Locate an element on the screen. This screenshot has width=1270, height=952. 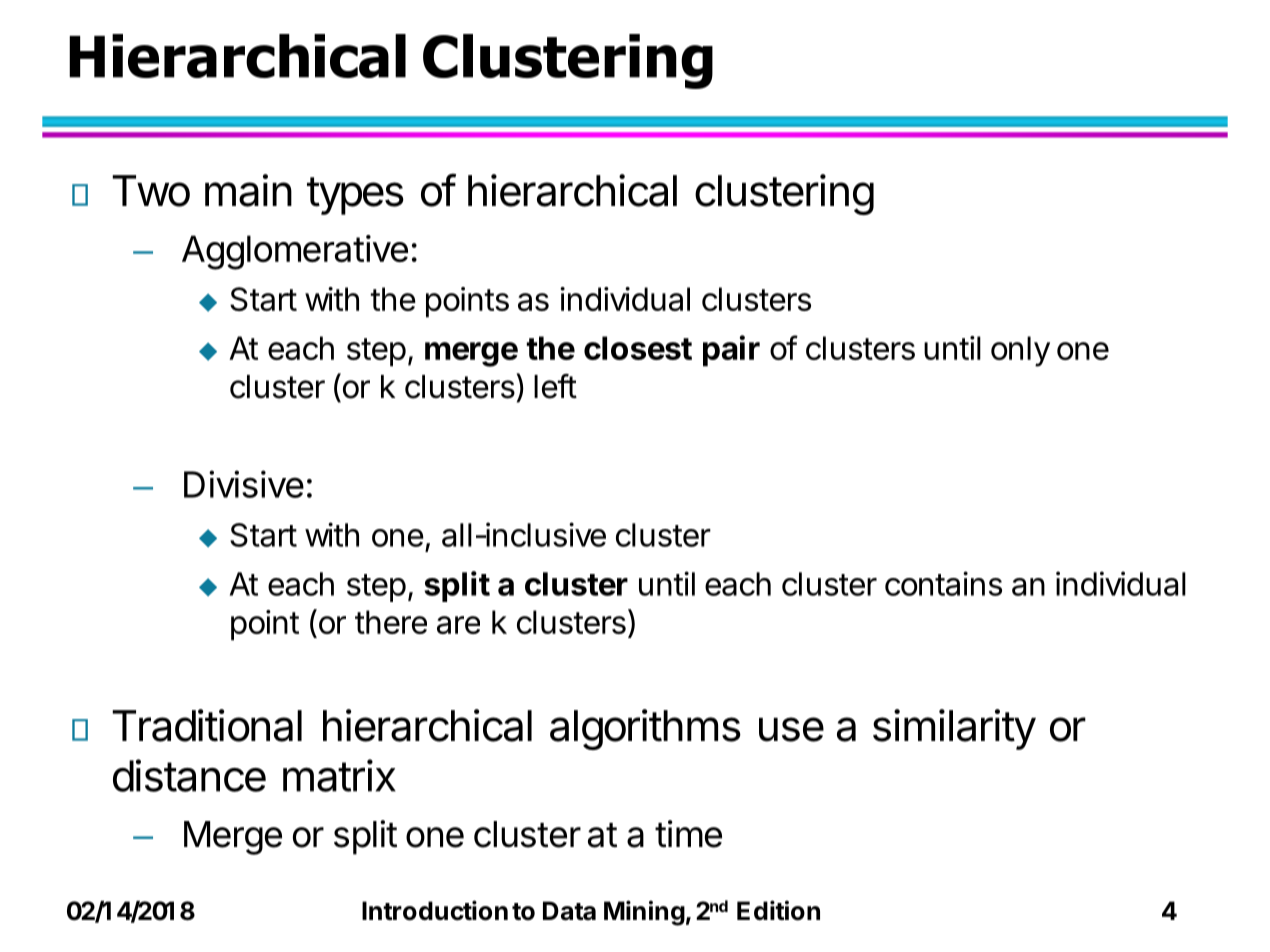
Introduction is located at coordinates (435, 910).
